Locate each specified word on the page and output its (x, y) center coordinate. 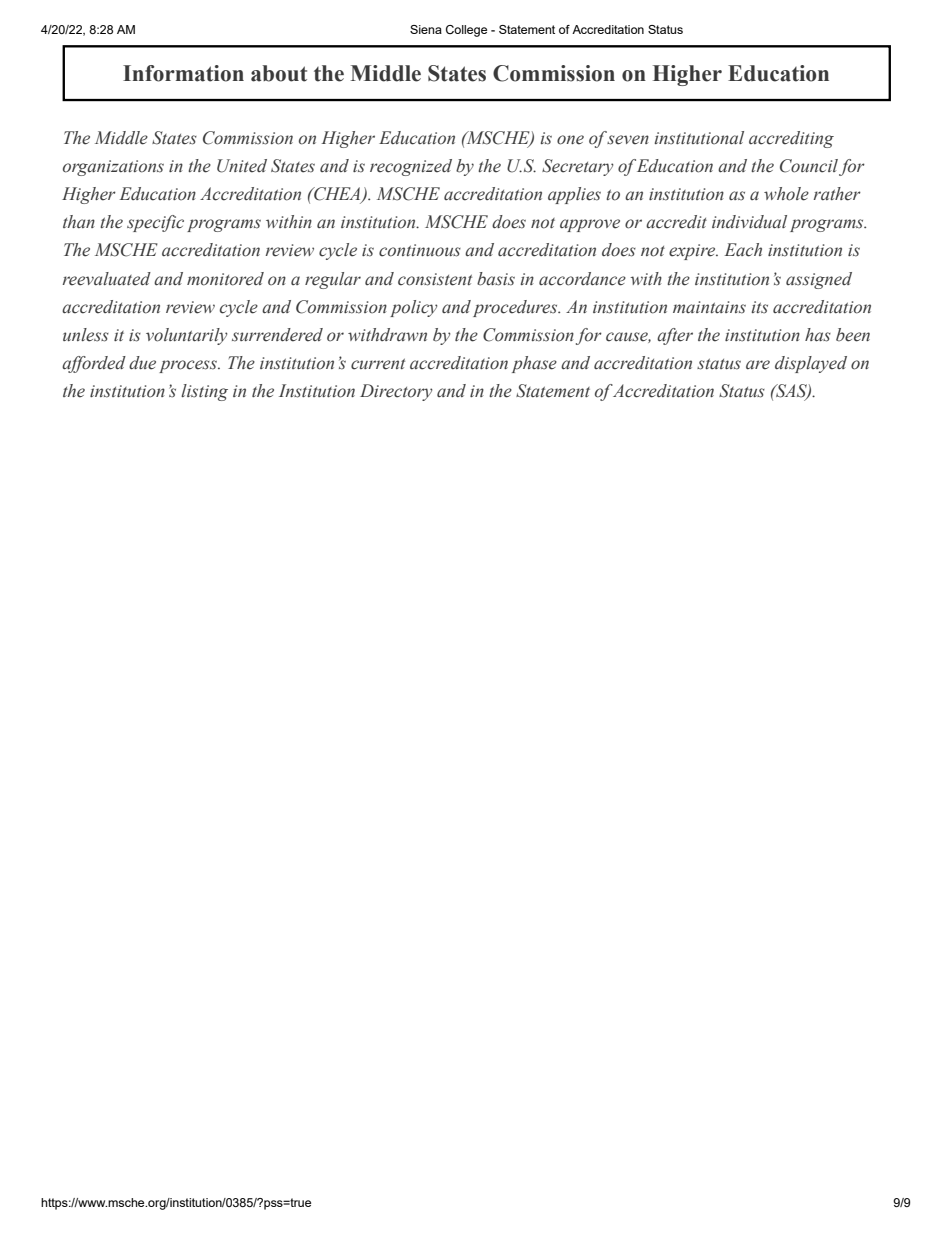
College (466, 31)
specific (155, 223)
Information (183, 73)
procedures (516, 308)
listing (204, 392)
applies (574, 195)
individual (749, 222)
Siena (426, 29)
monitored (225, 279)
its (759, 307)
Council (809, 166)
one (570, 140)
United (242, 166)
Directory (396, 392)
